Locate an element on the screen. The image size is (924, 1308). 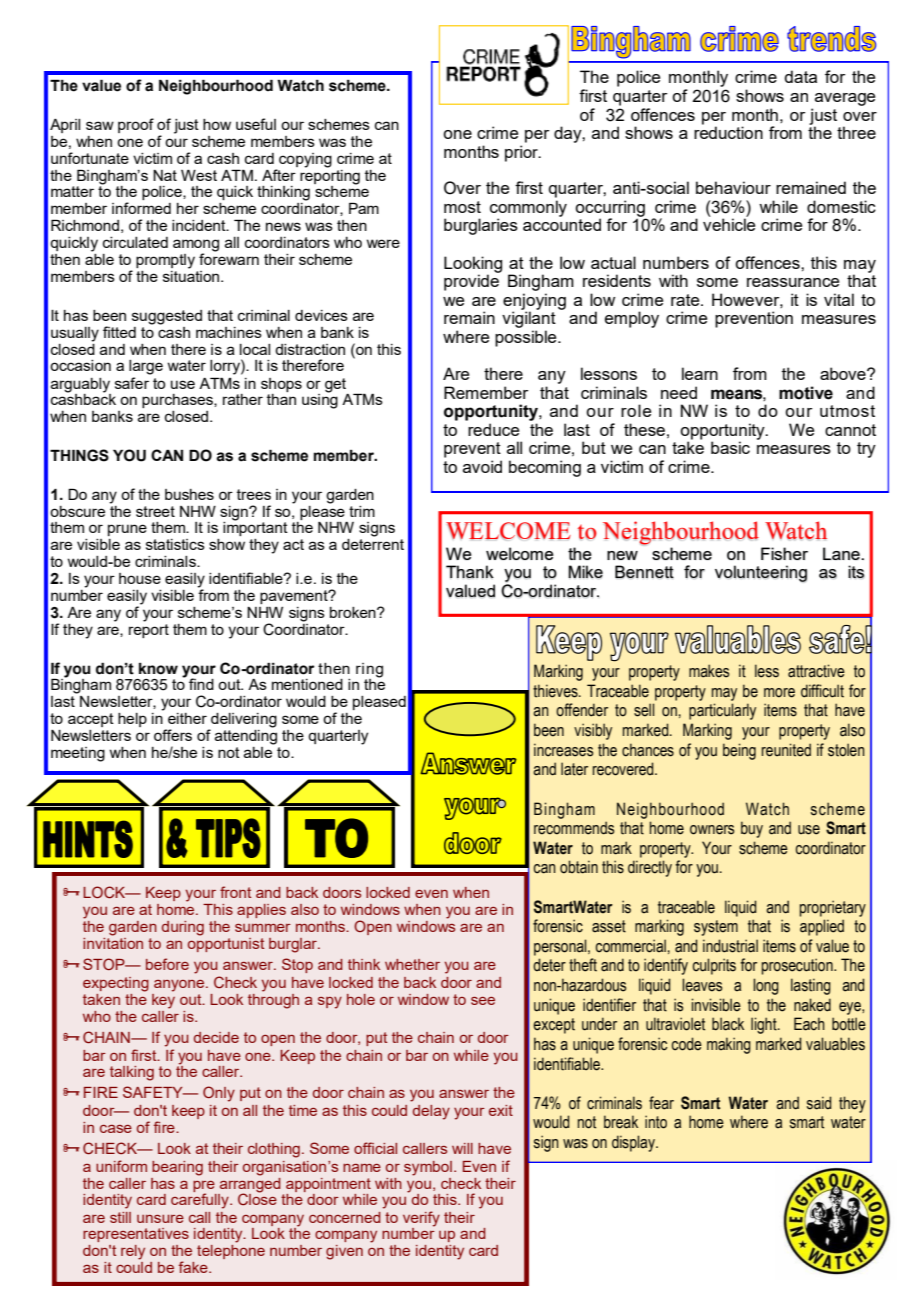
proof is located at coordinates (136, 125).
